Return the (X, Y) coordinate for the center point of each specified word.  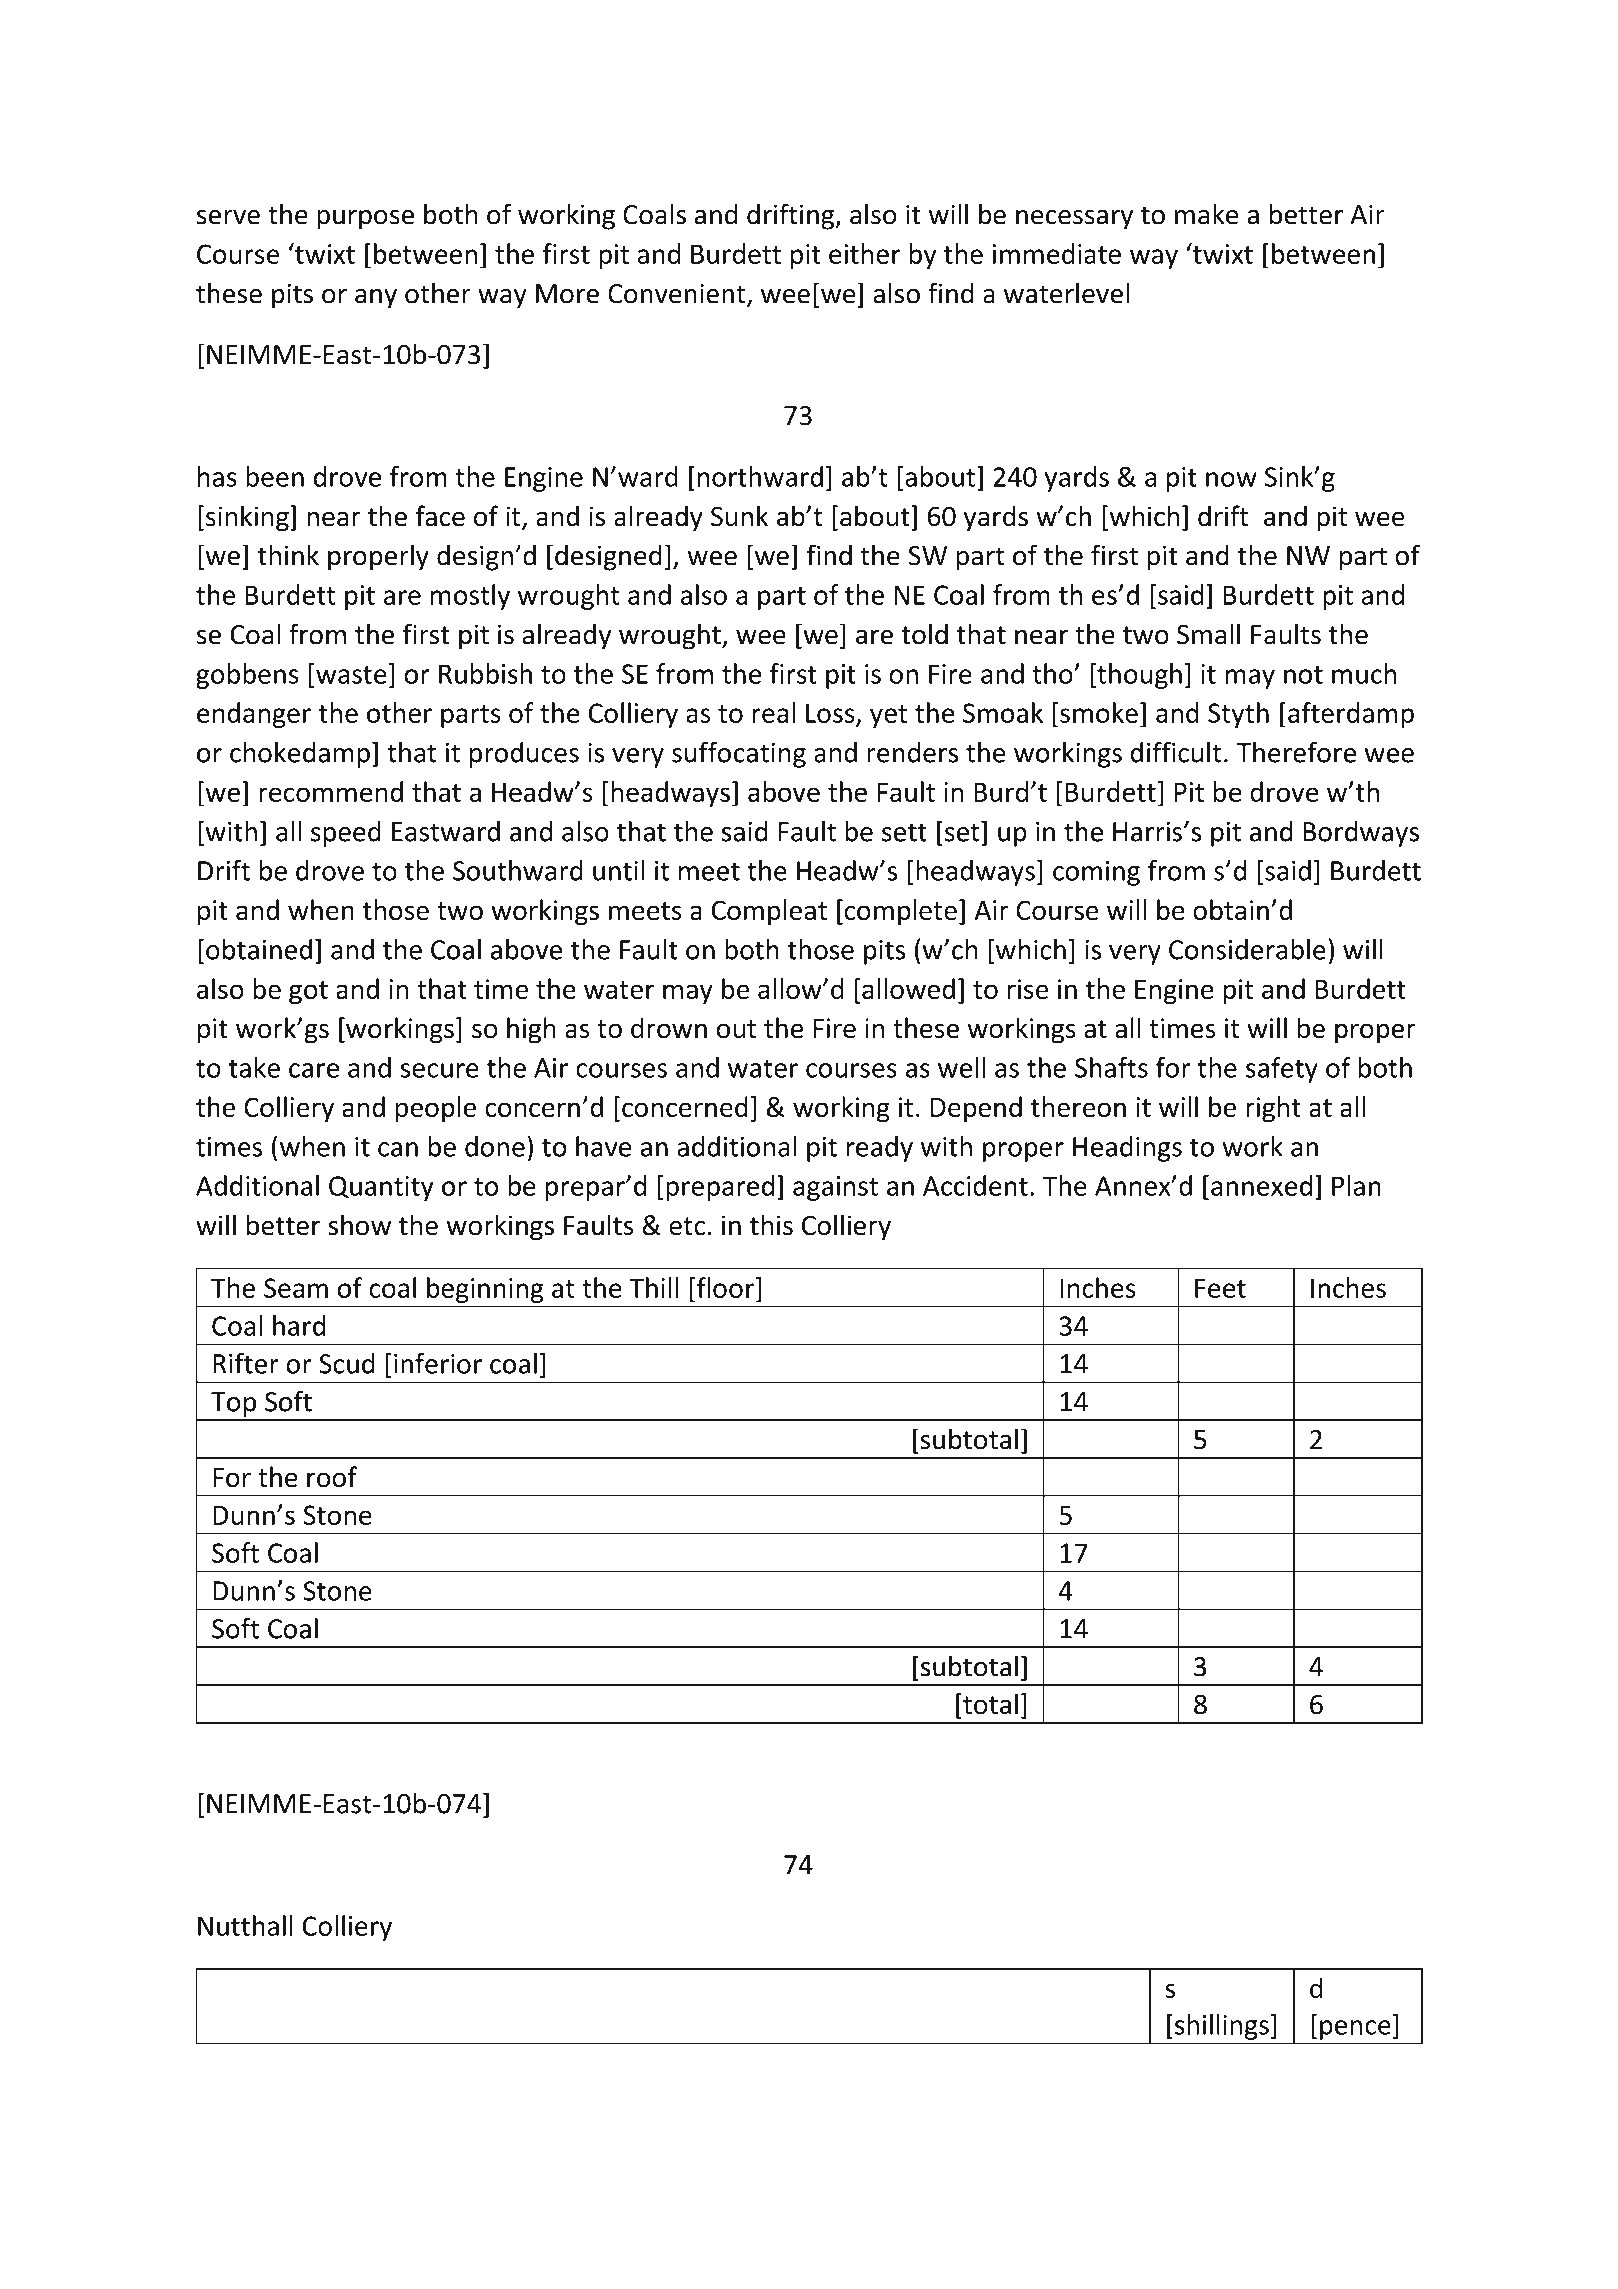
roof (332, 1477)
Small (1208, 634)
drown (669, 1028)
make (1206, 214)
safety (1282, 1070)
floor (725, 1287)
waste (351, 675)
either (864, 253)
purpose (365, 220)
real (773, 712)
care (314, 1070)
